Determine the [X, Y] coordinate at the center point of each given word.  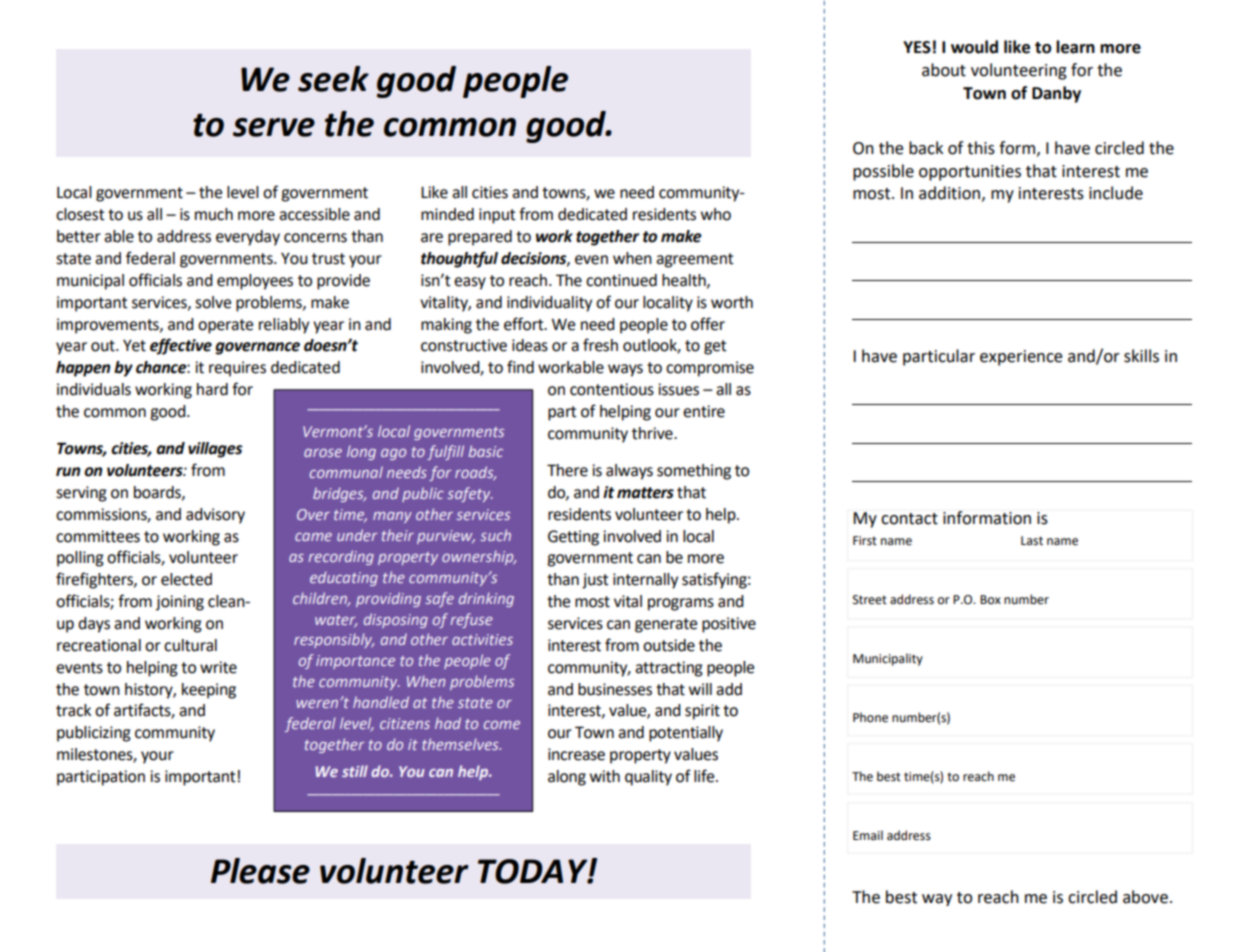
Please [260, 871]
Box [990, 599]
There [567, 470]
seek [333, 79]
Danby [1056, 94]
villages [215, 450]
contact [909, 519]
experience [1021, 358]
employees [255, 282]
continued [621, 280]
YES [917, 47]
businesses [615, 689]
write [218, 667]
